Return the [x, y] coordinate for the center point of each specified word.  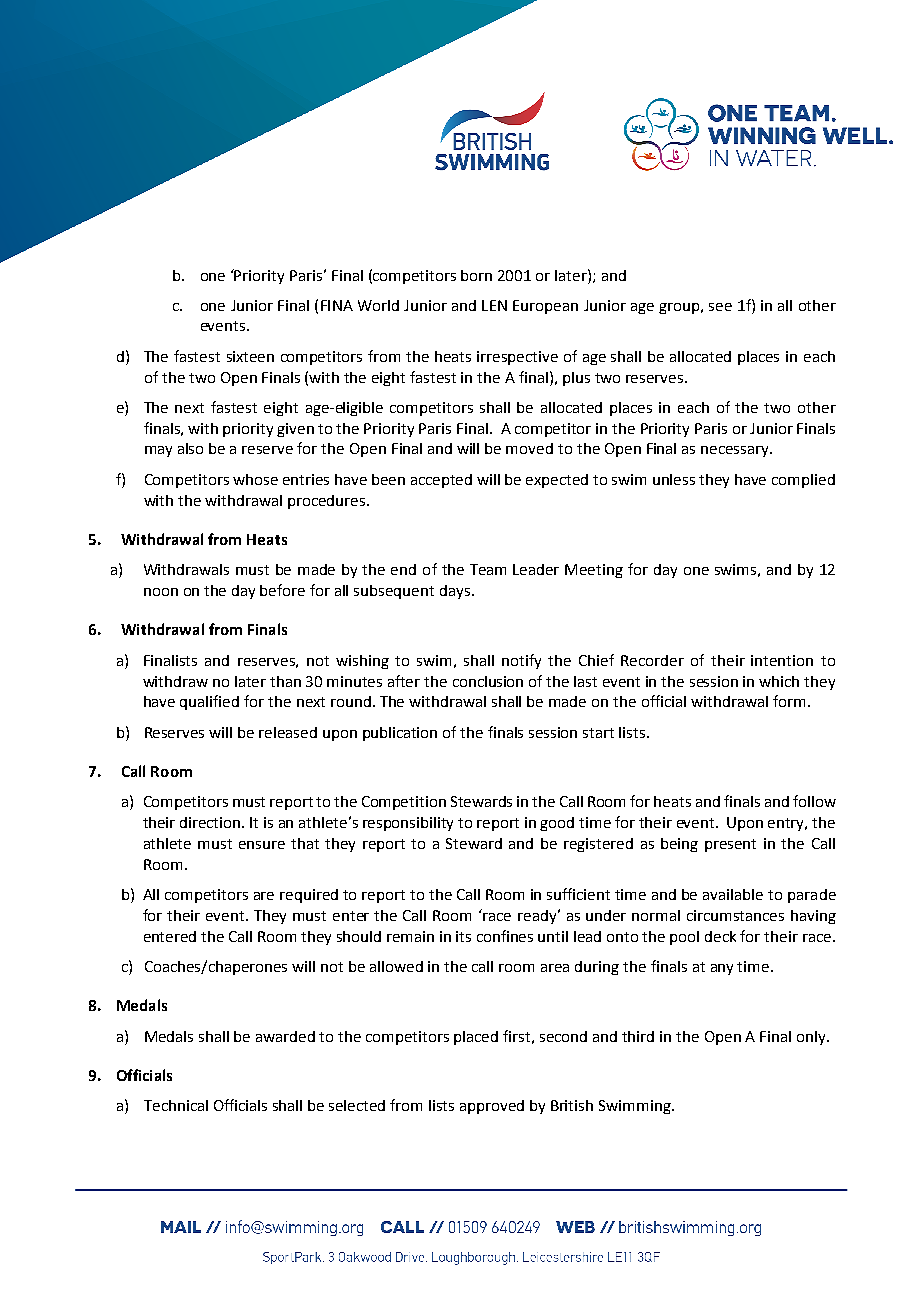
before [282, 590]
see [720, 307]
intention [782, 660]
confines [505, 936]
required [309, 896]
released [288, 732]
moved [529, 448]
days [455, 592]
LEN [494, 305]
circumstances [735, 915]
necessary [736, 451]
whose [255, 479]
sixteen [250, 356]
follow [814, 801]
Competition [404, 803]
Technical [176, 1105]
